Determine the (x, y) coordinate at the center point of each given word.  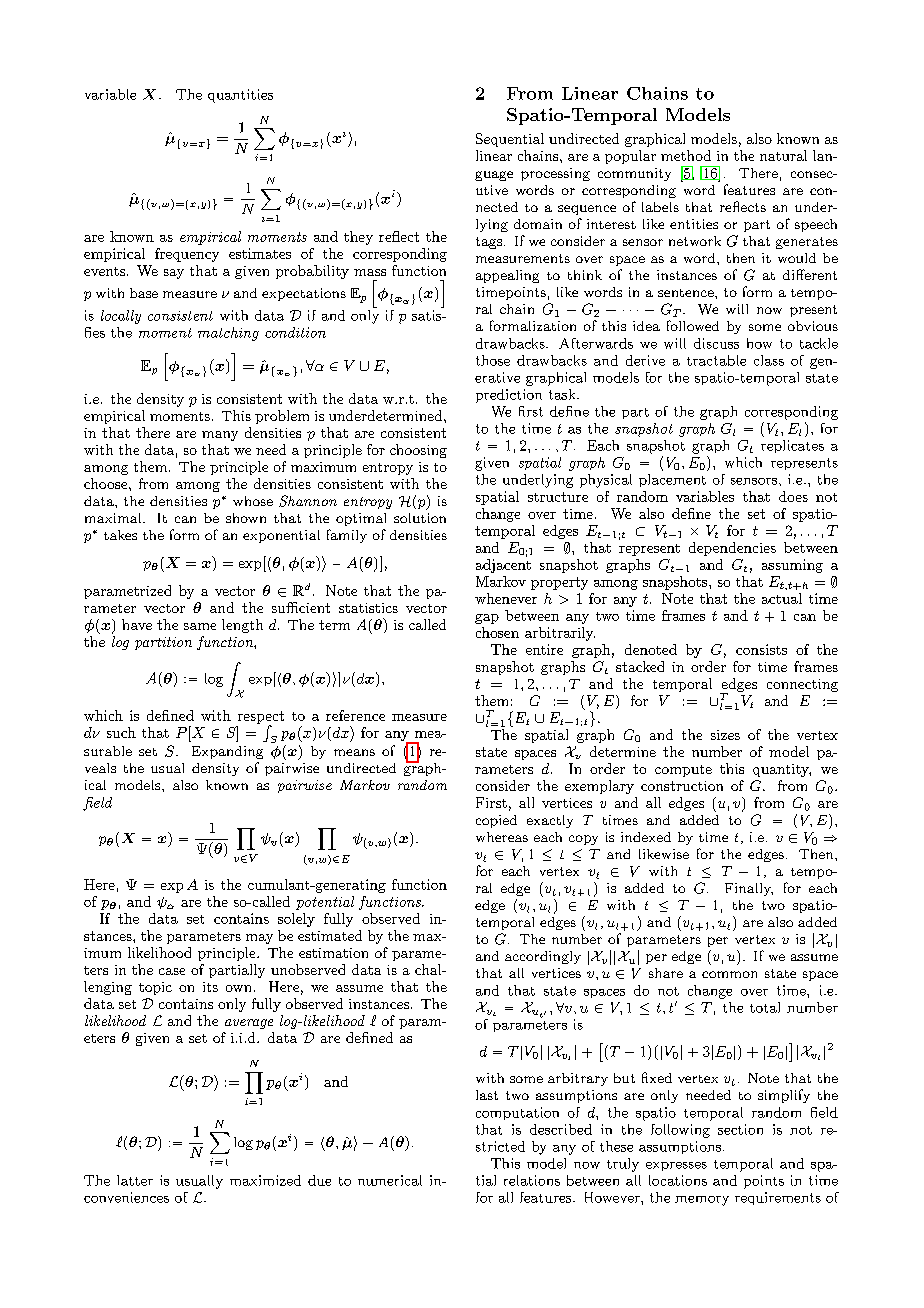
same (200, 626)
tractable (716, 360)
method (686, 155)
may (259, 939)
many (220, 436)
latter (135, 1180)
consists (761, 649)
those (493, 360)
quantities (240, 96)
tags (489, 243)
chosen (497, 632)
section (740, 1129)
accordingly (543, 957)
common (729, 974)
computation (517, 1113)
